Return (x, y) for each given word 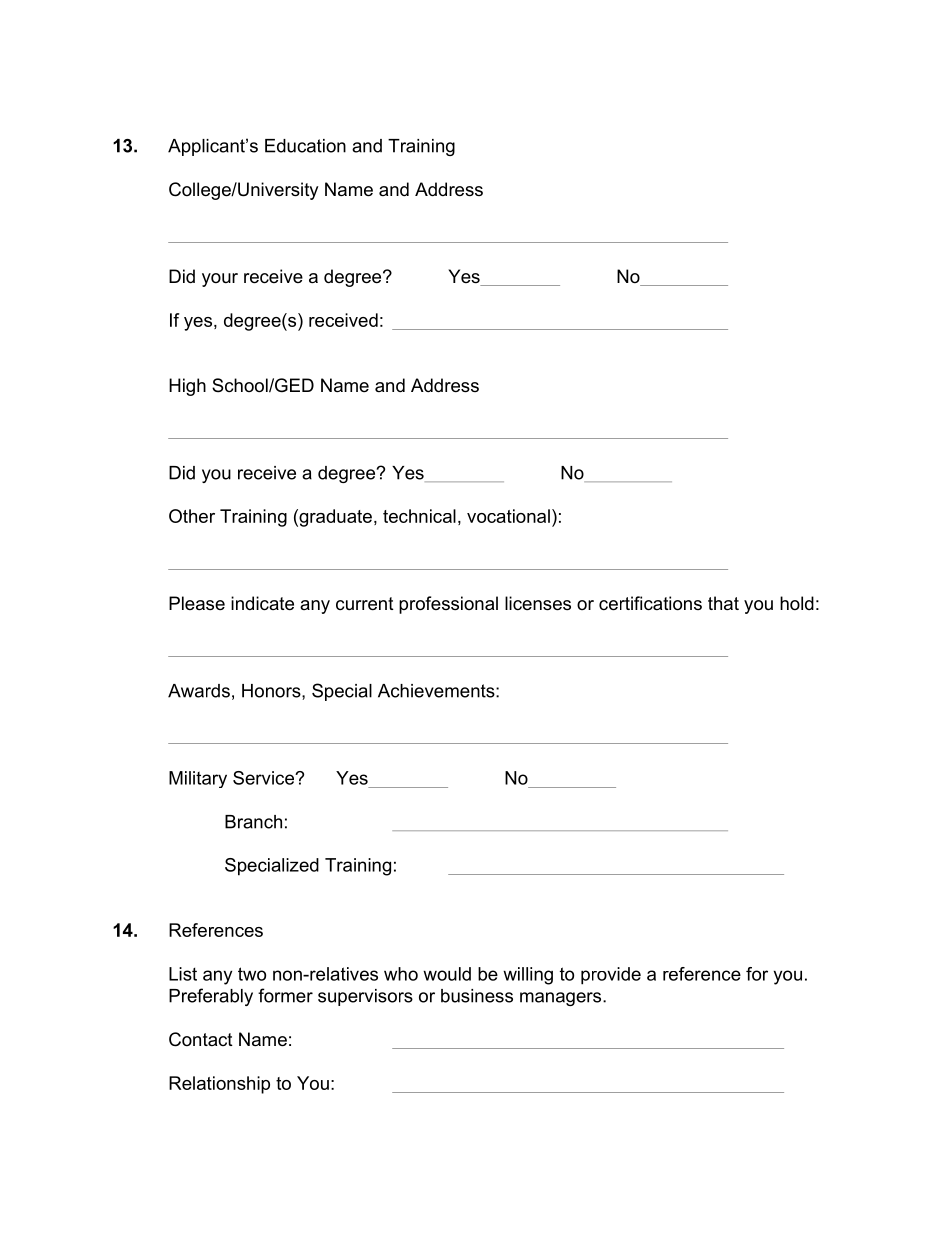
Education (305, 146)
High (187, 387)
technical (419, 516)
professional (448, 605)
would (447, 974)
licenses (538, 603)
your (220, 280)
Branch (253, 822)
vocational (508, 516)
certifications (650, 603)
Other (192, 516)
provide (611, 976)
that (723, 603)
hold (797, 603)
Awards (199, 691)
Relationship (219, 1085)
